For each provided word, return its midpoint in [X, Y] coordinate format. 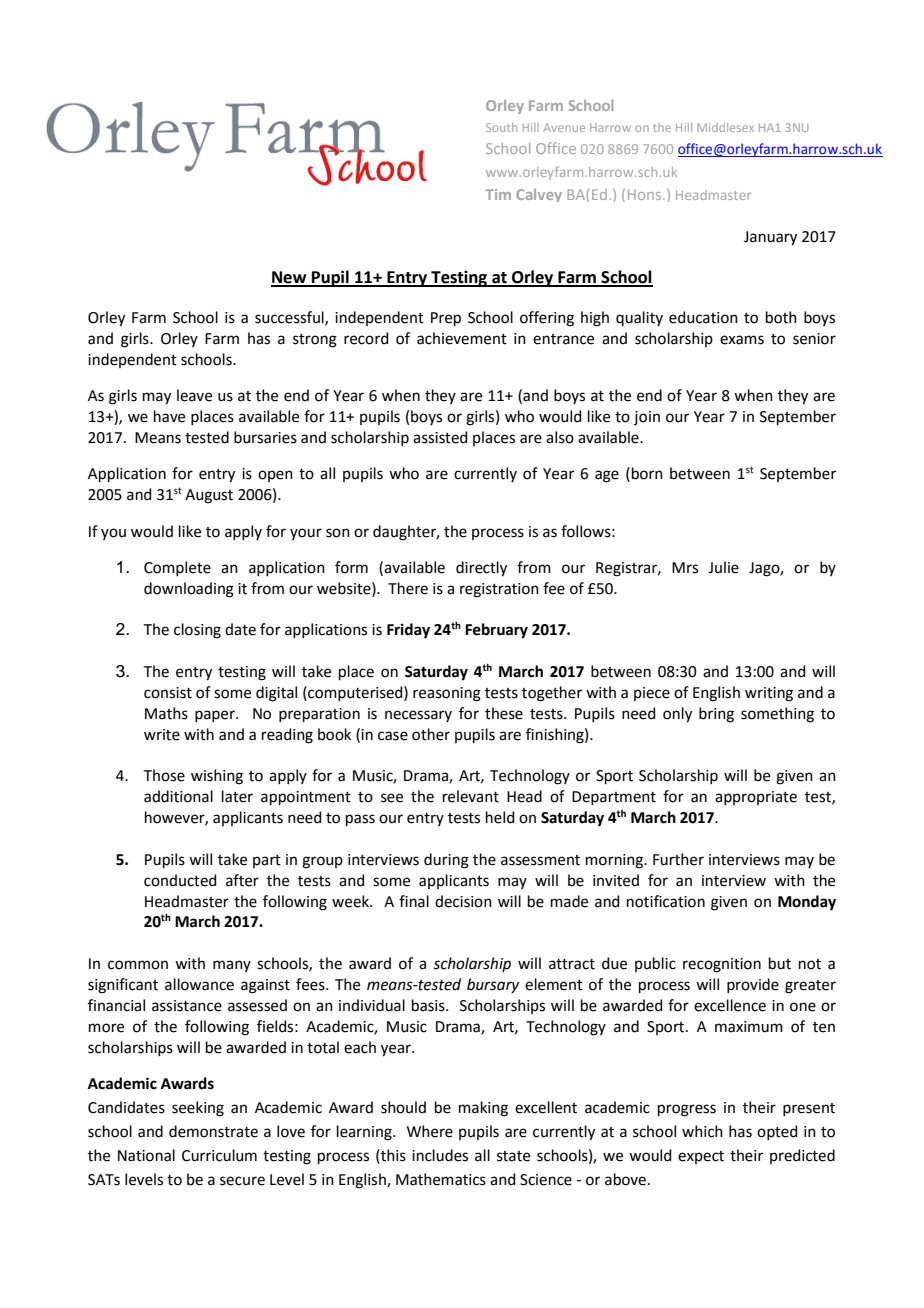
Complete [177, 568]
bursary [493, 985]
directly [481, 569]
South [501, 127]
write [162, 735]
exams [742, 340]
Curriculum [219, 1155]
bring [716, 715]
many [232, 966]
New [290, 278]
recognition [722, 965]
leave [194, 395]
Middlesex [726, 127]
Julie [723, 567]
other [431, 734]
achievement [462, 338]
